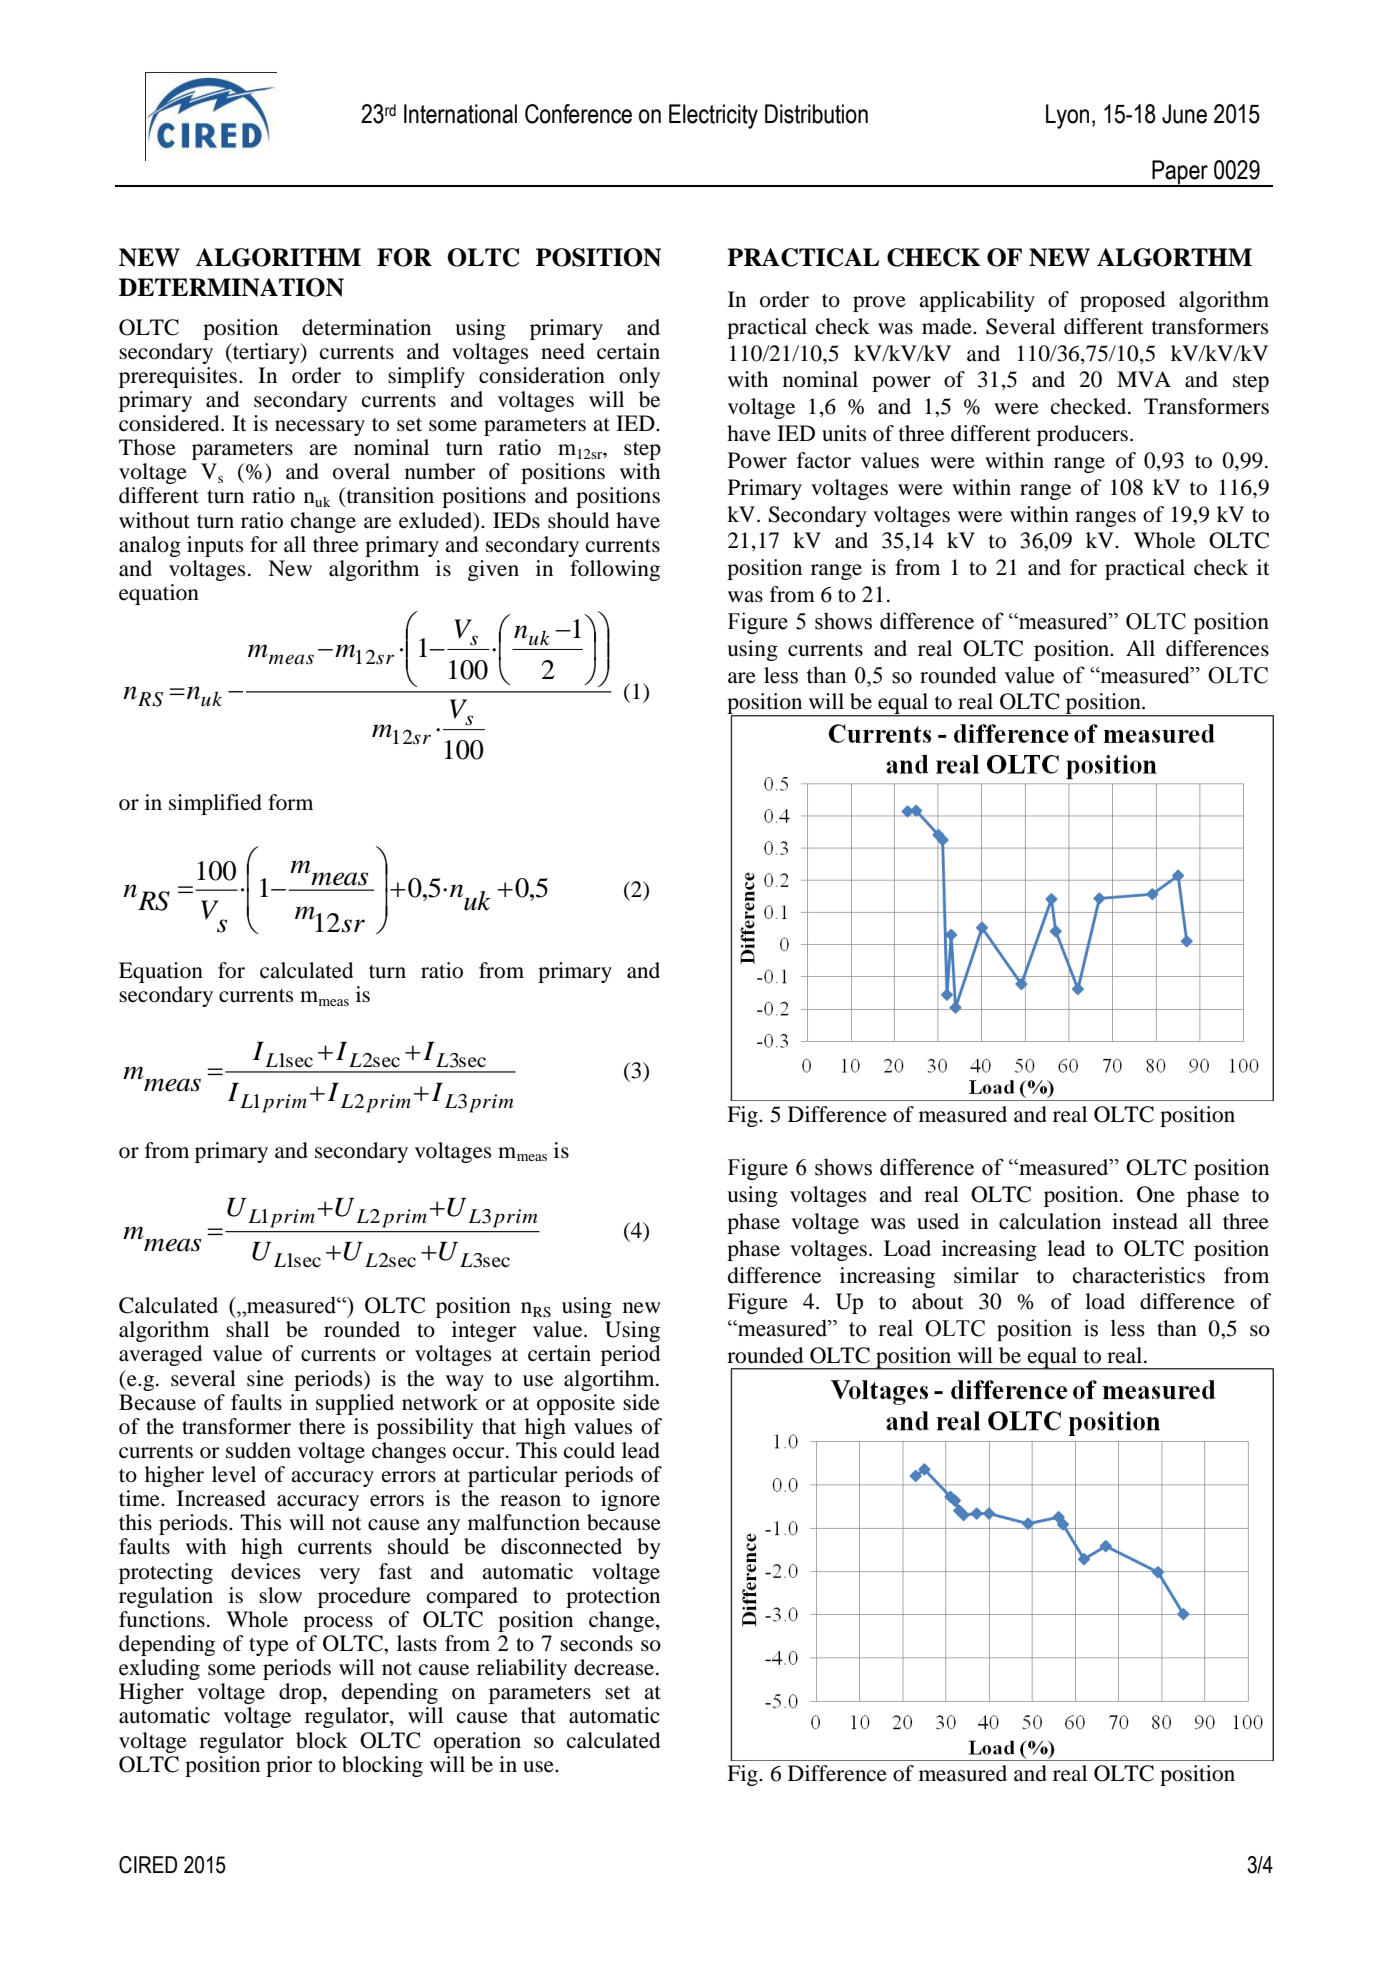 Image resolution: width=1389 pixels, height=1964 pixels. I want to click on decrease, so click(615, 1667).
